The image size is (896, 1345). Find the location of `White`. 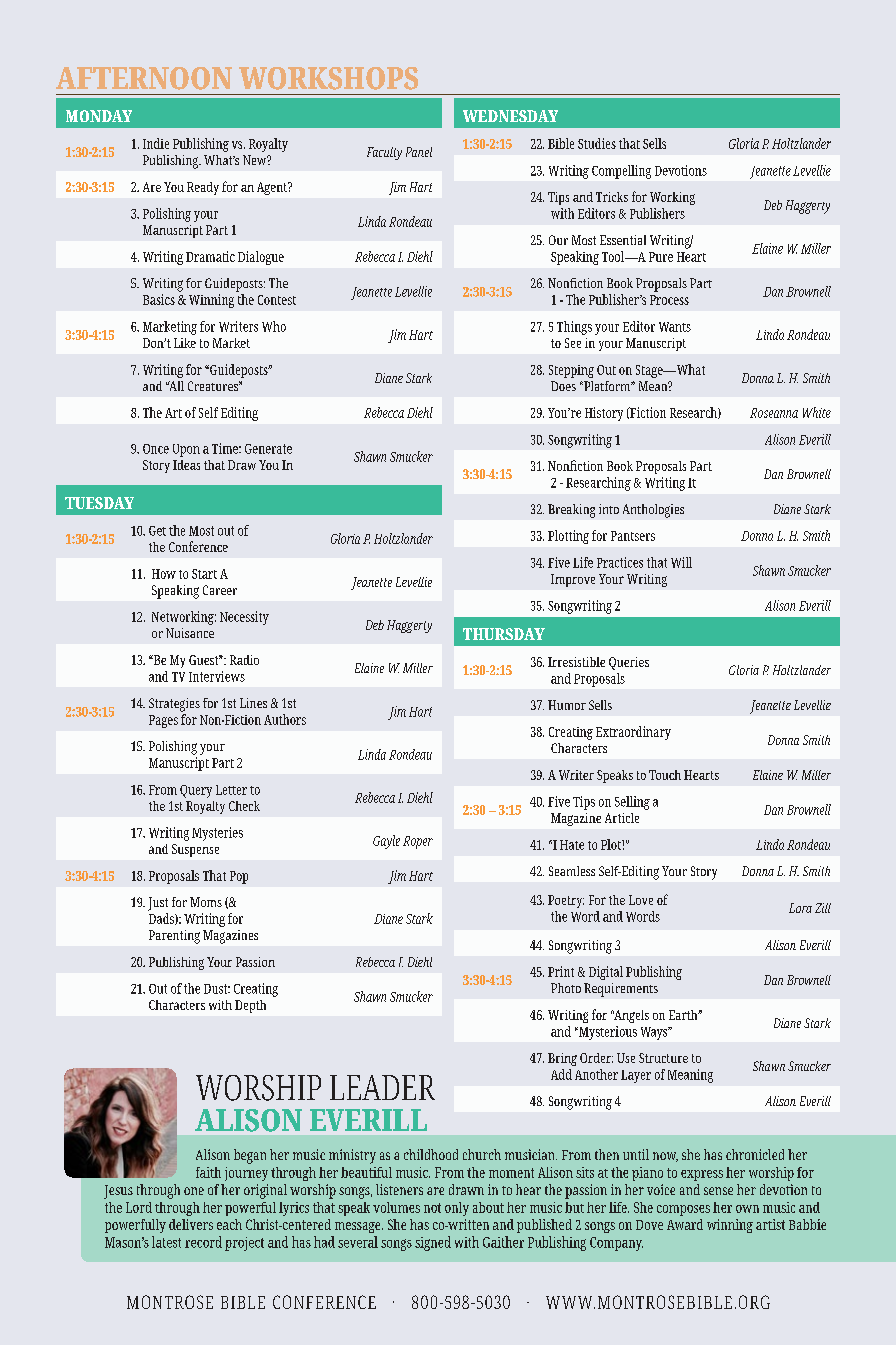

White is located at coordinates (817, 412).
